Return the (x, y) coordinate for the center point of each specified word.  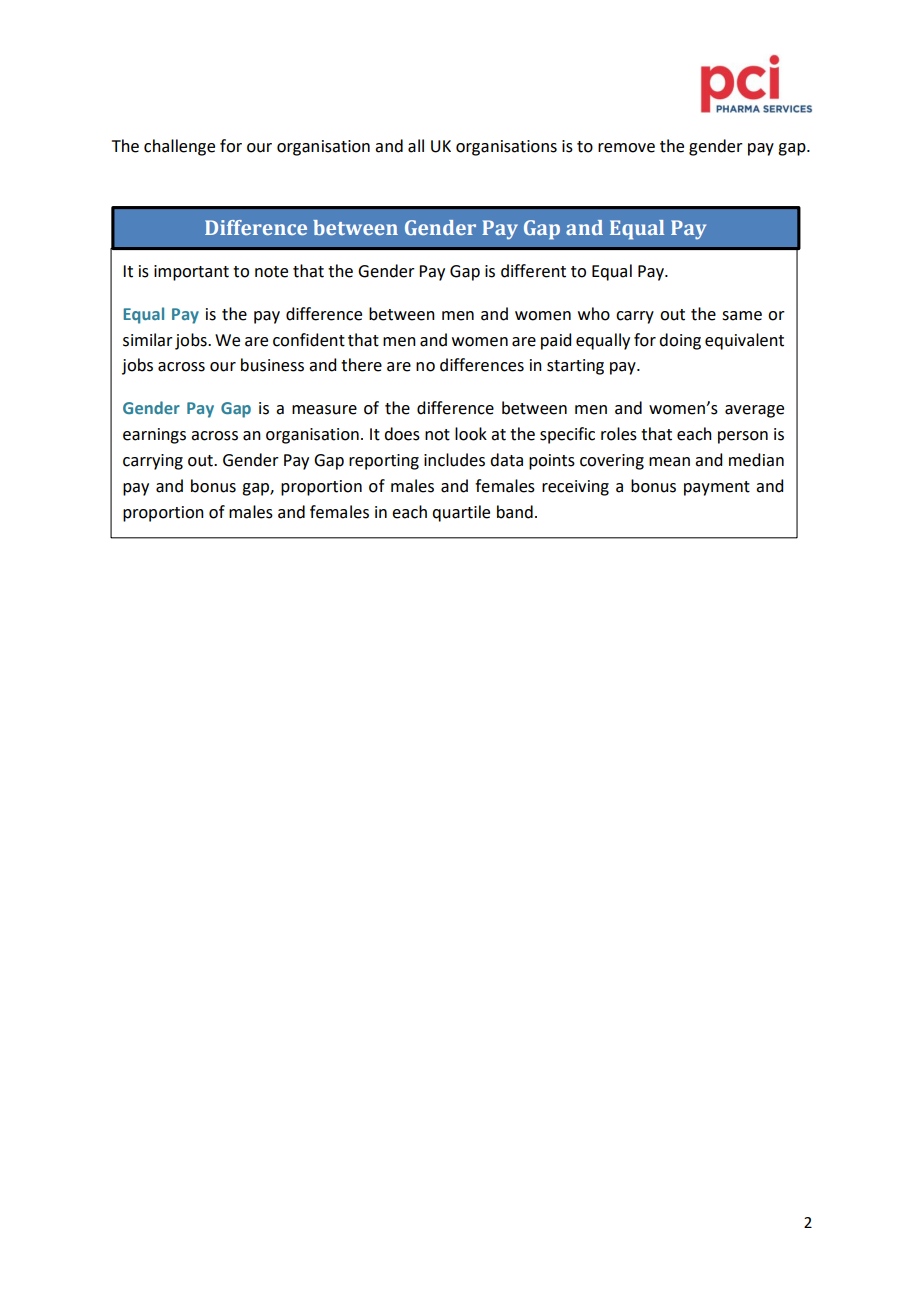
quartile (461, 513)
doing (680, 341)
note (271, 272)
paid (556, 341)
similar (148, 340)
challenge (179, 147)
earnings (154, 436)
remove (626, 148)
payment (717, 488)
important (191, 273)
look (471, 434)
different (533, 271)
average (754, 411)
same (742, 316)
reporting (384, 462)
